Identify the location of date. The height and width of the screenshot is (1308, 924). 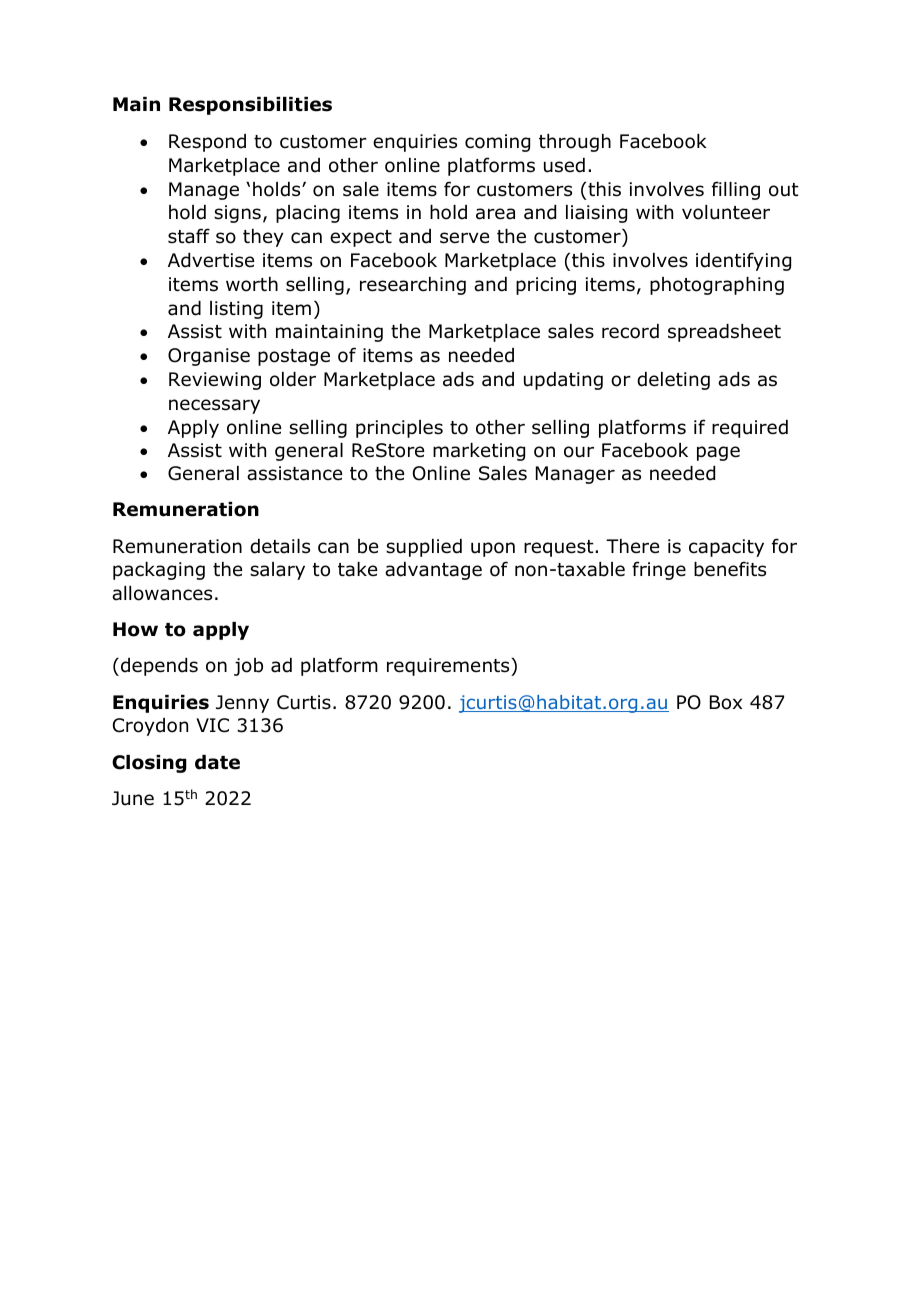
(217, 762).
